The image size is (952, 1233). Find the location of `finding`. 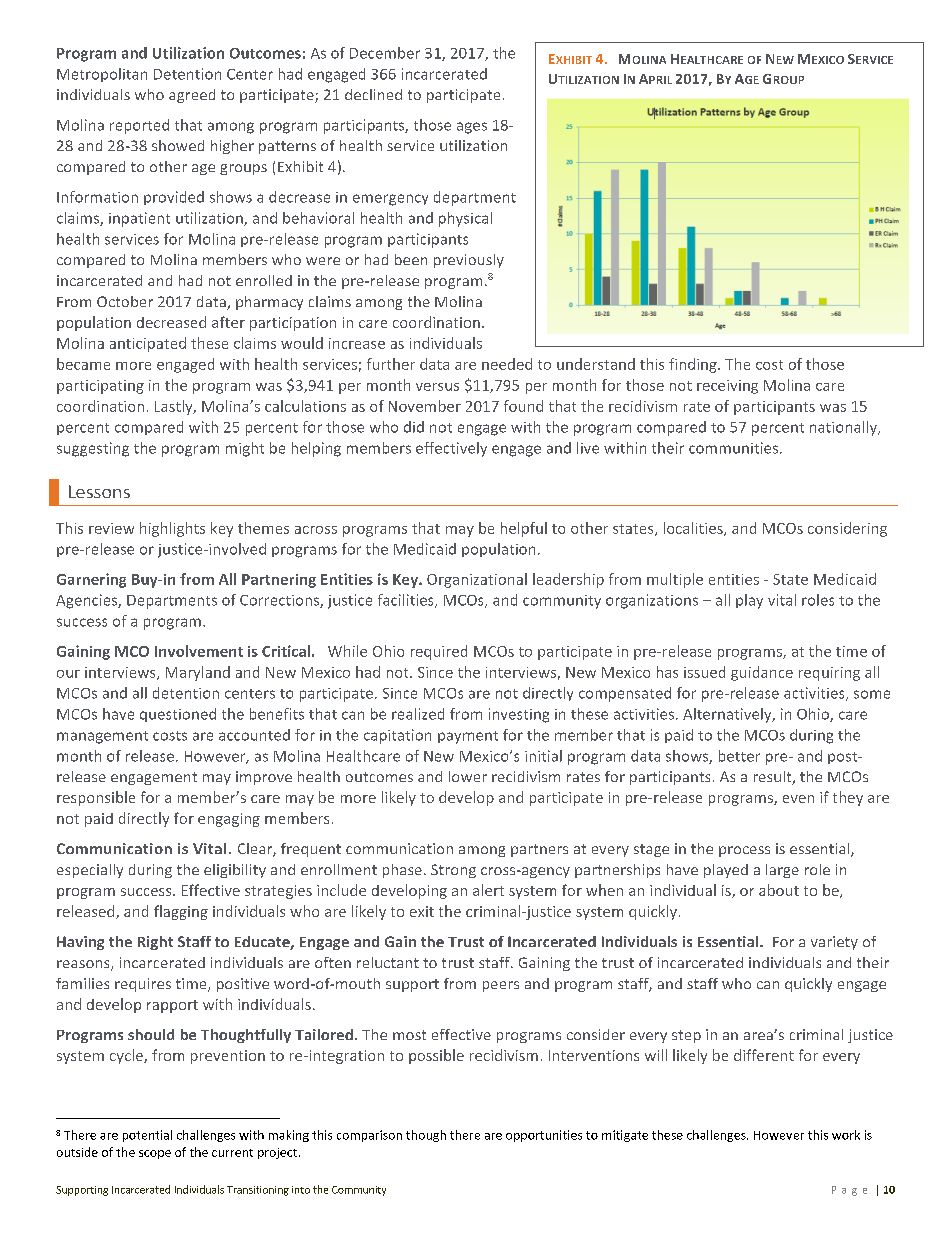

finding is located at coordinates (694, 365).
